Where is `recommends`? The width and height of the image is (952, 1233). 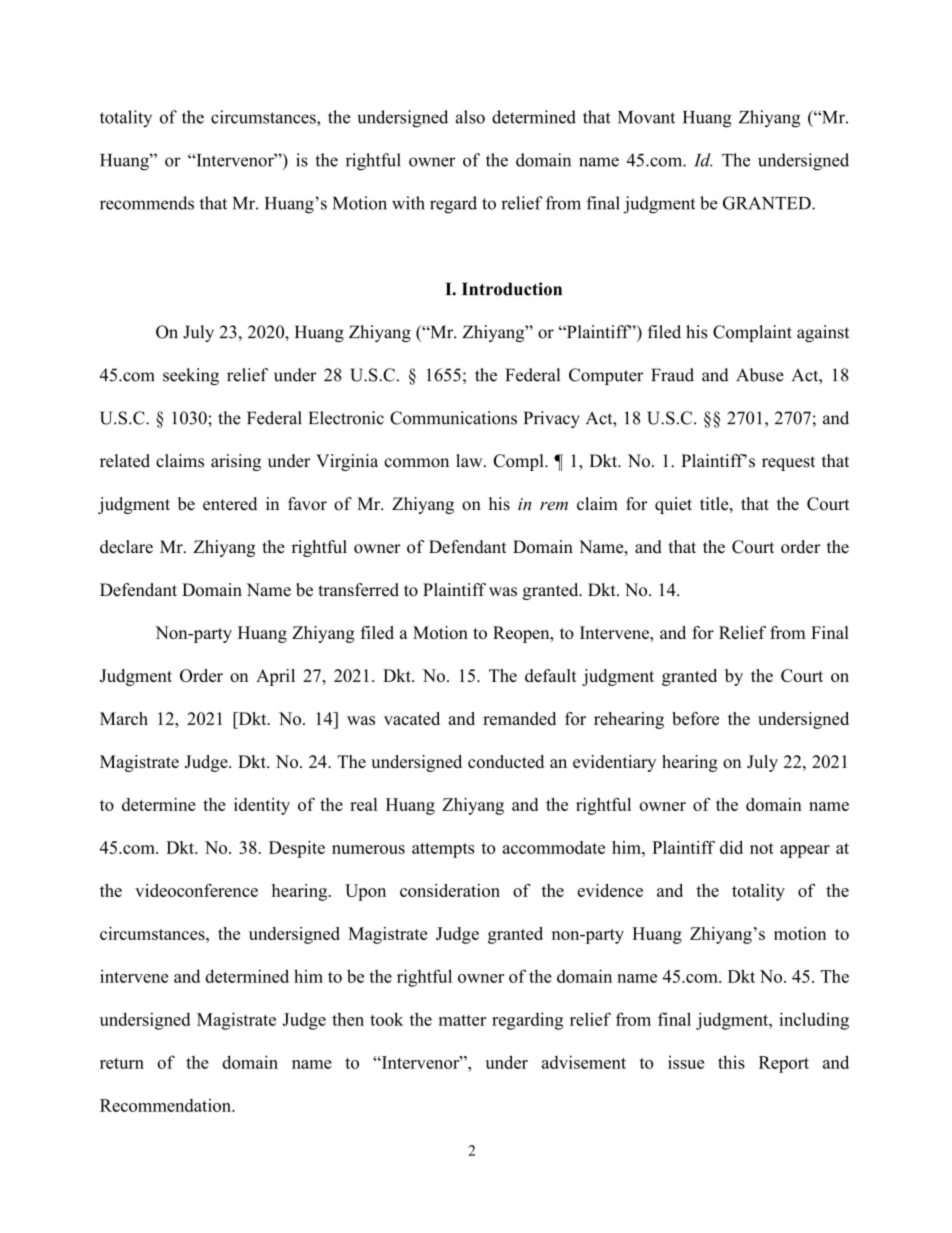
recommends is located at coordinates (147, 203).
